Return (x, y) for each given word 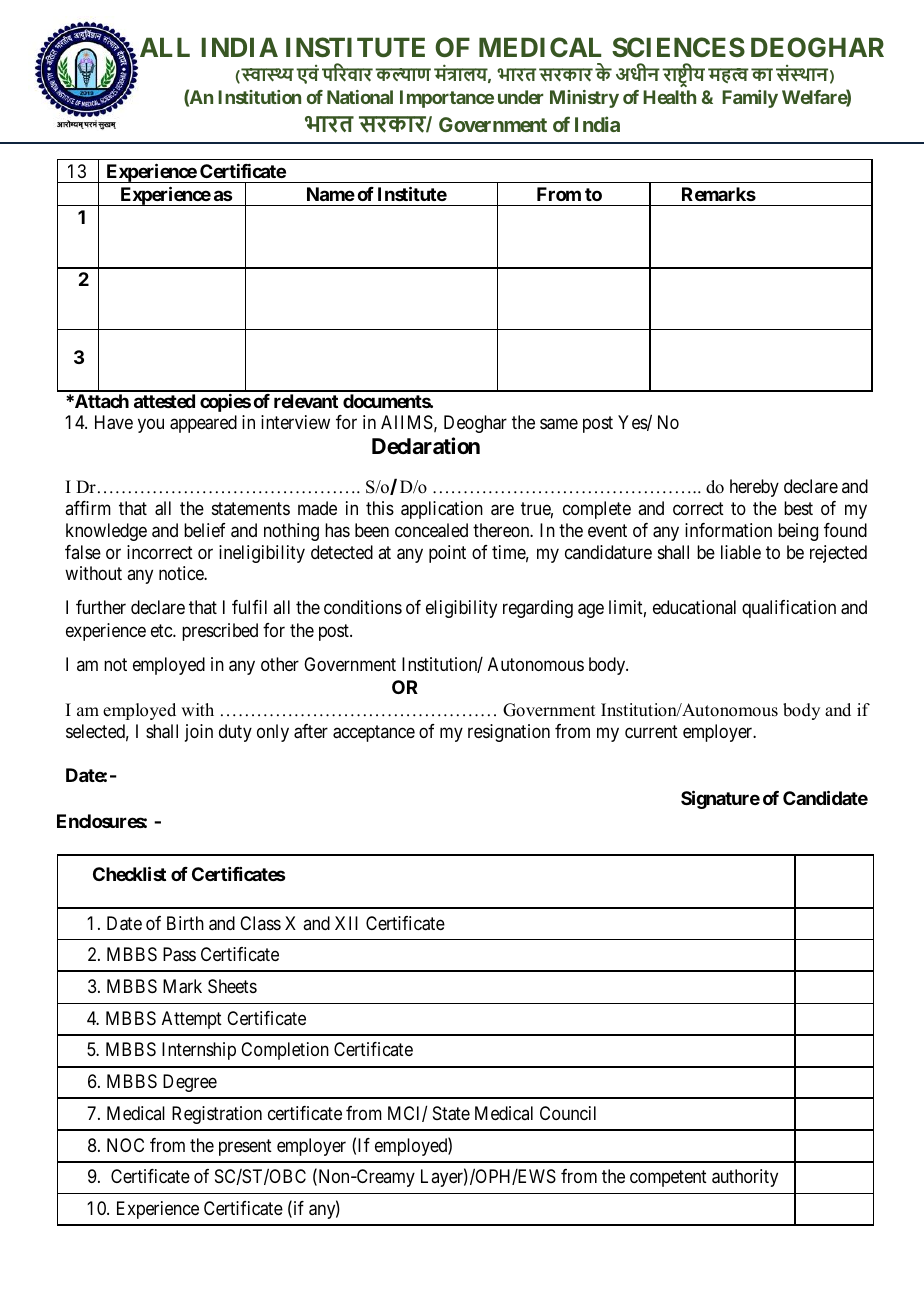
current (651, 731)
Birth (185, 923)
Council (568, 1113)
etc (162, 631)
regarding (538, 609)
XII (346, 923)
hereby (754, 488)
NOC (125, 1145)
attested (164, 401)
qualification (789, 609)
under (521, 97)
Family (750, 99)
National (360, 97)
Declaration (426, 446)
